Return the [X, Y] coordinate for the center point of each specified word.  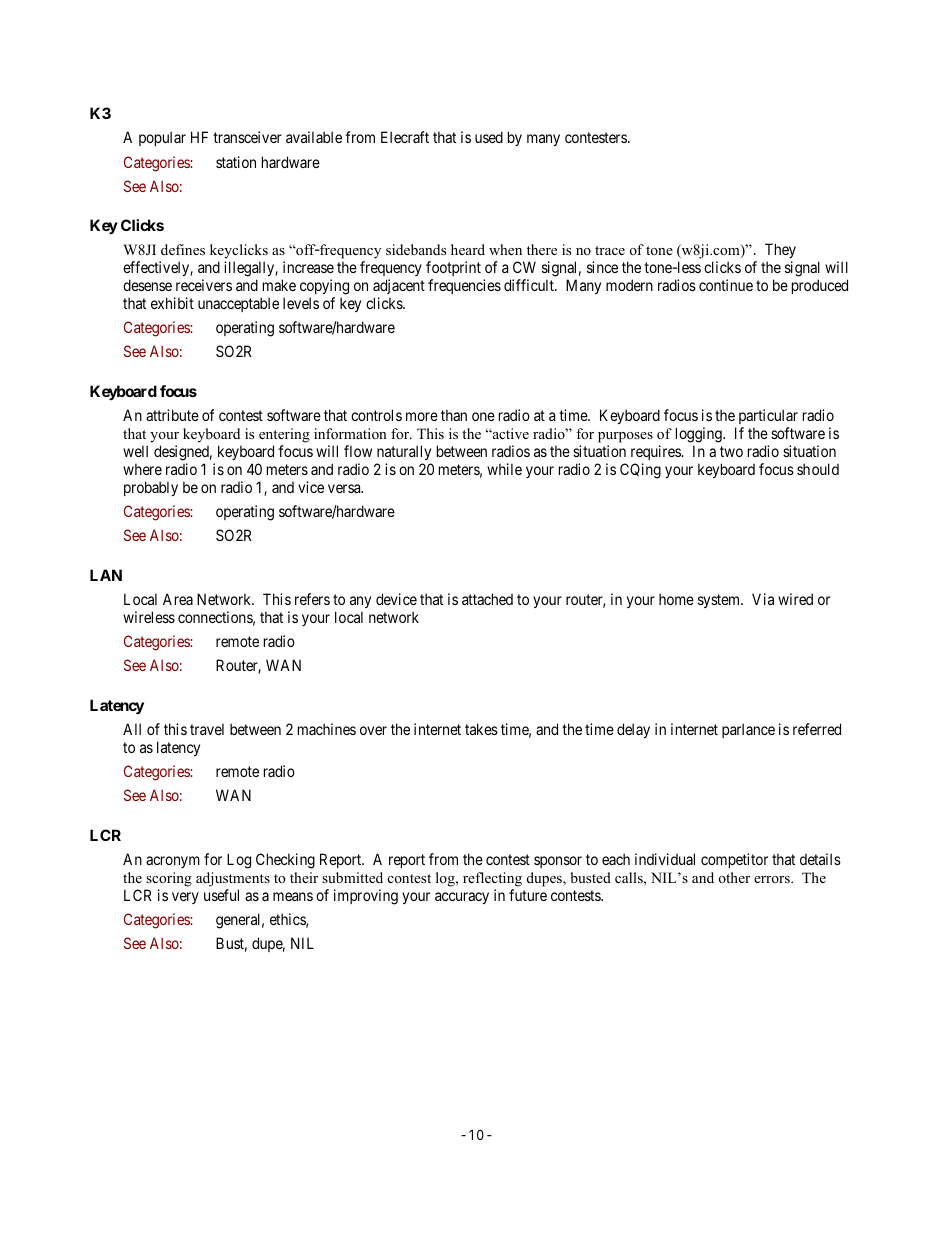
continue [726, 285]
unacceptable [238, 304]
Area [178, 599]
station [236, 162]
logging [700, 436]
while [504, 469]
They [780, 252]
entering [284, 437]
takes [481, 729]
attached [487, 599]
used [489, 137]
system [720, 601]
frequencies [464, 286]
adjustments [233, 879]
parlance [748, 730]
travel [207, 729]
